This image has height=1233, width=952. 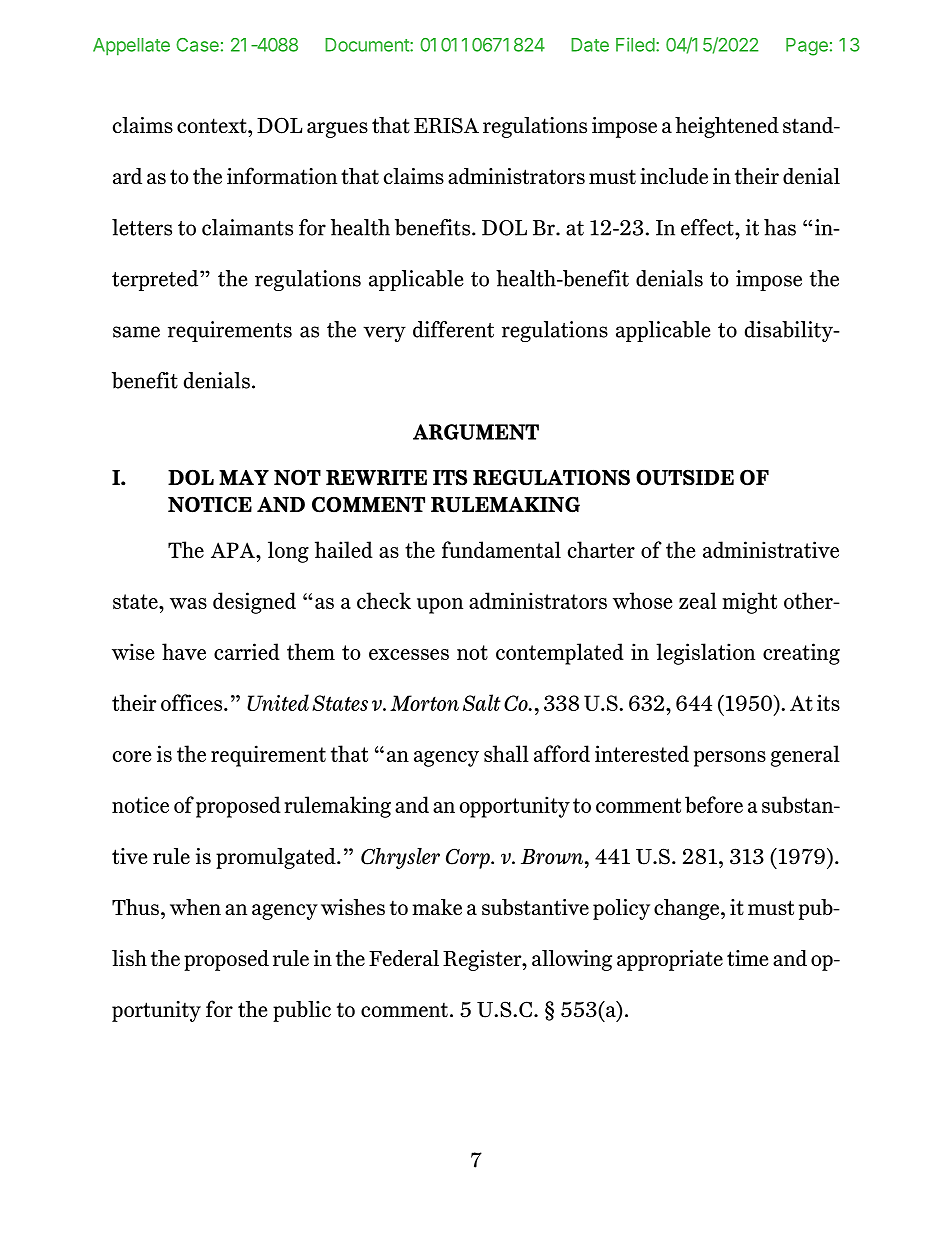 I want to click on Salt, so click(x=482, y=702).
